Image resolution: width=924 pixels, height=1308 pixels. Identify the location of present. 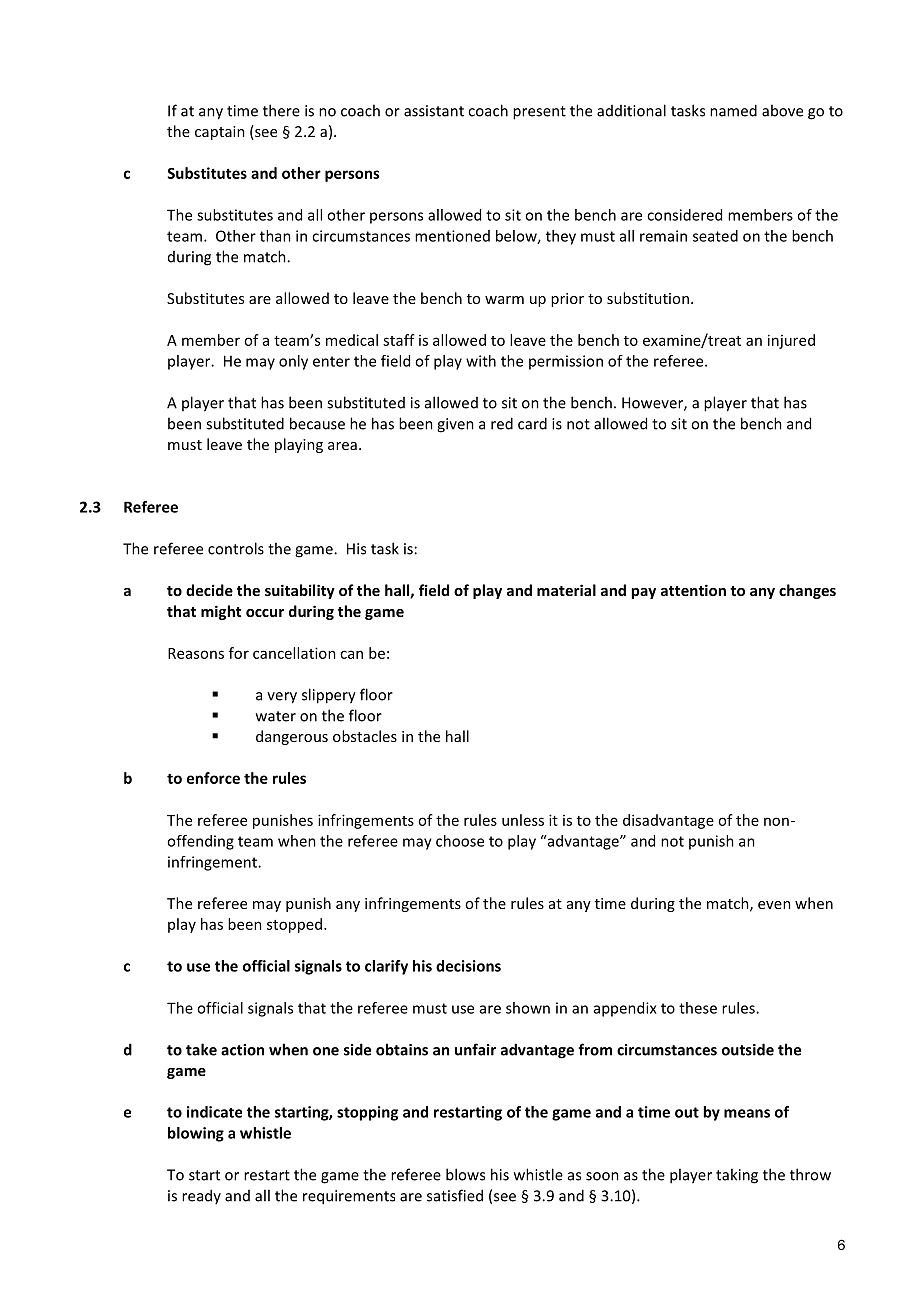
(539, 113).
